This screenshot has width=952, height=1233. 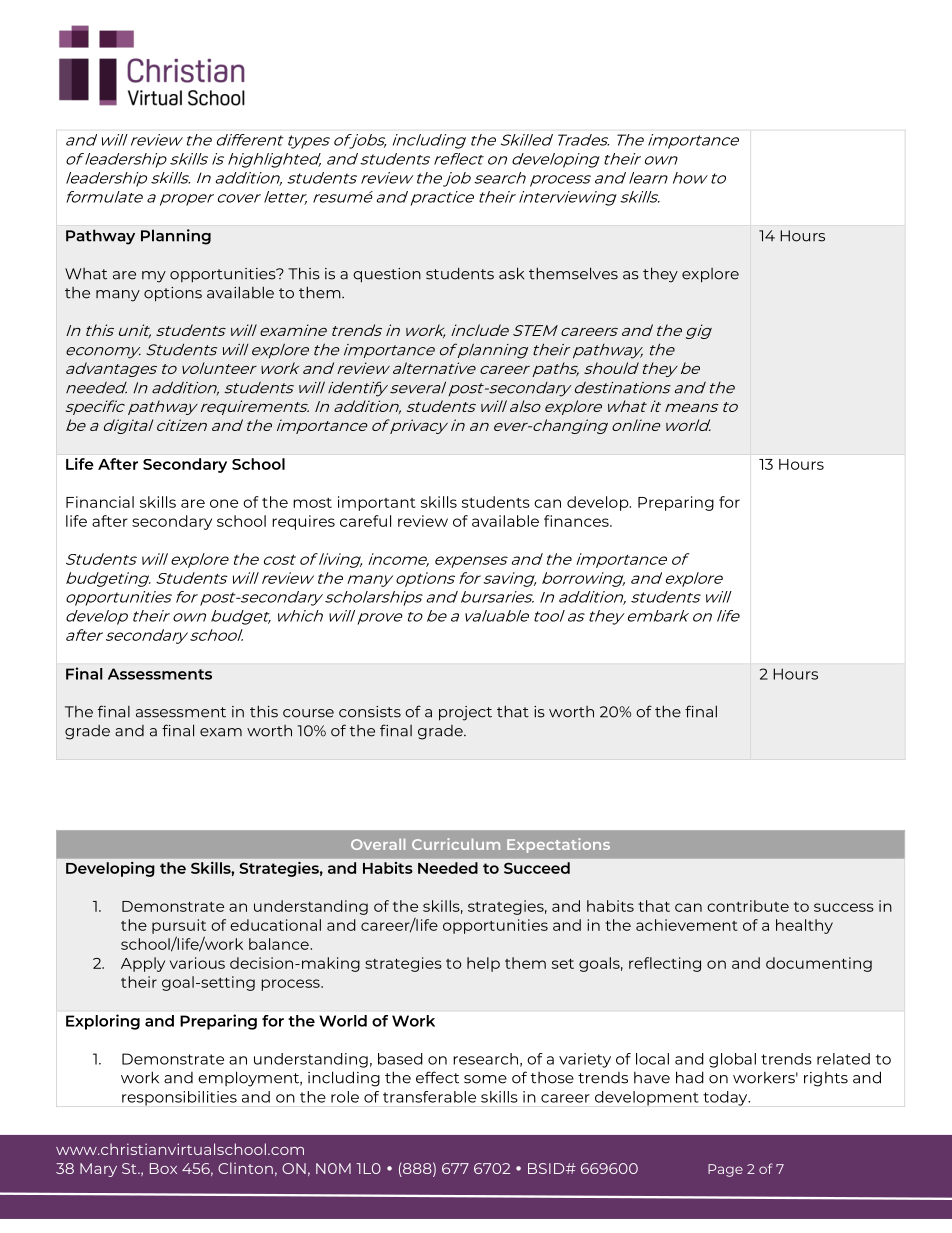 What do you see at coordinates (429, 1097) in the screenshot?
I see `transferable` at bounding box center [429, 1097].
